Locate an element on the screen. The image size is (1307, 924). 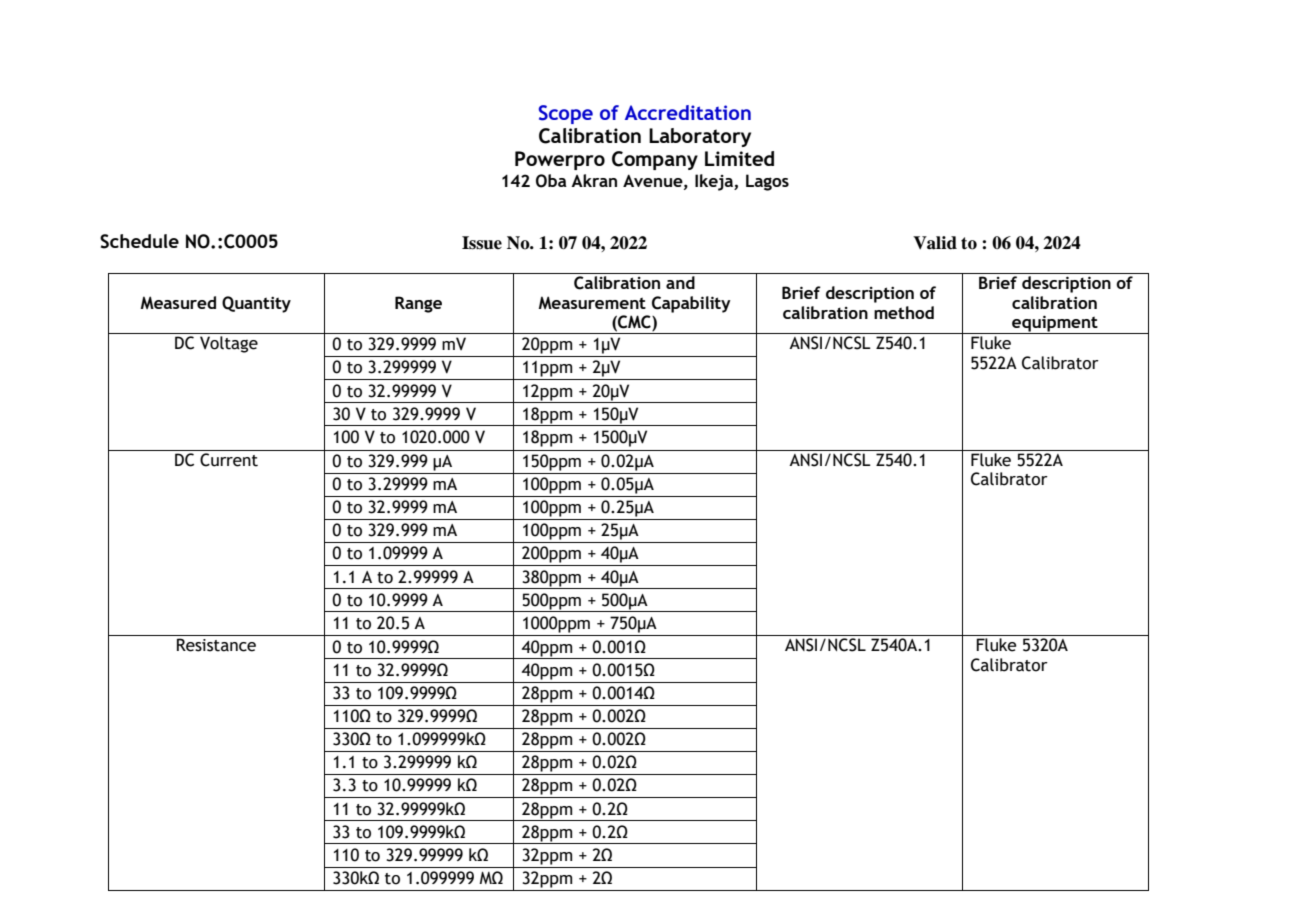
Resistance is located at coordinates (216, 645).
